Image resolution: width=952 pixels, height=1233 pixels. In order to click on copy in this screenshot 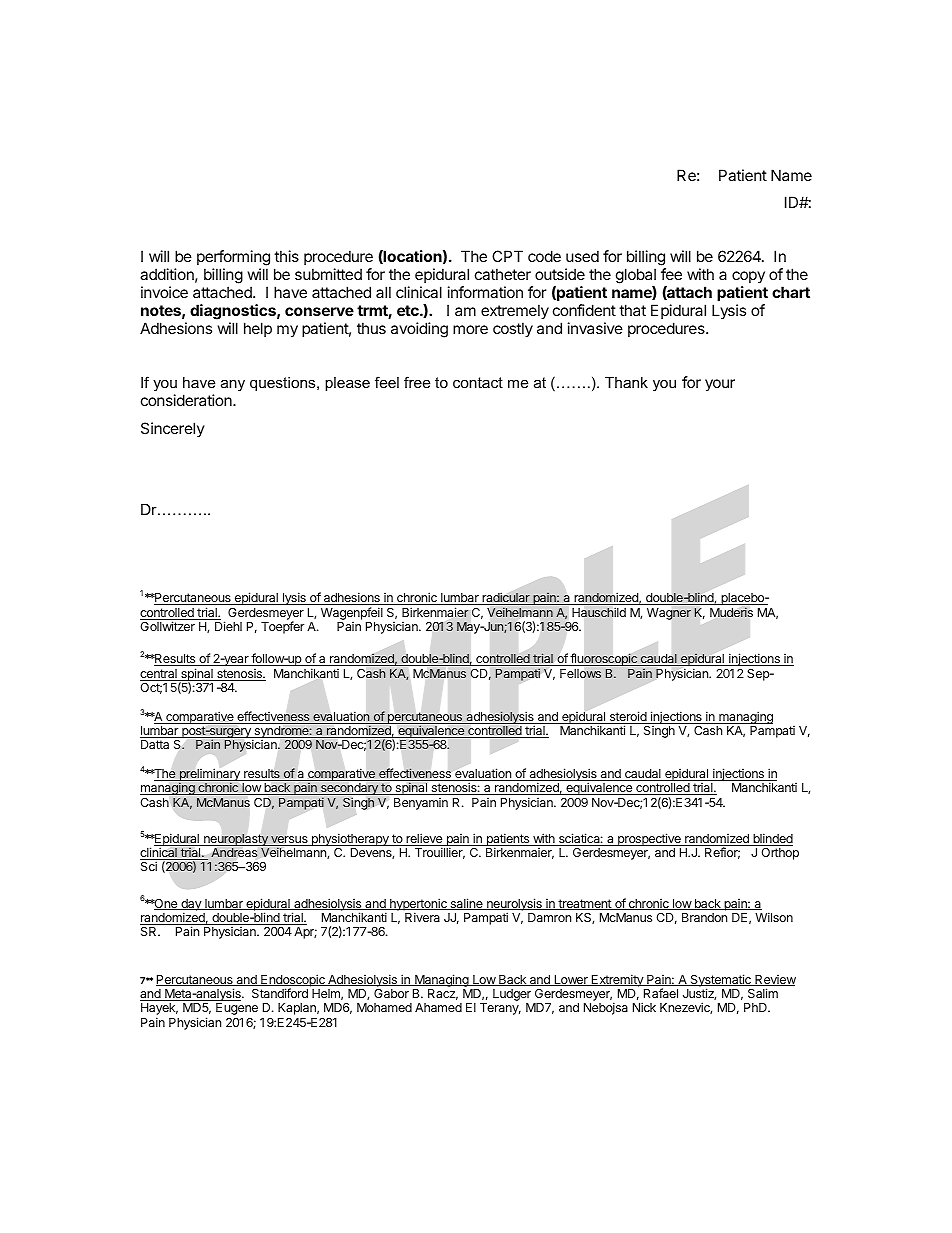, I will do `click(748, 277)`.
